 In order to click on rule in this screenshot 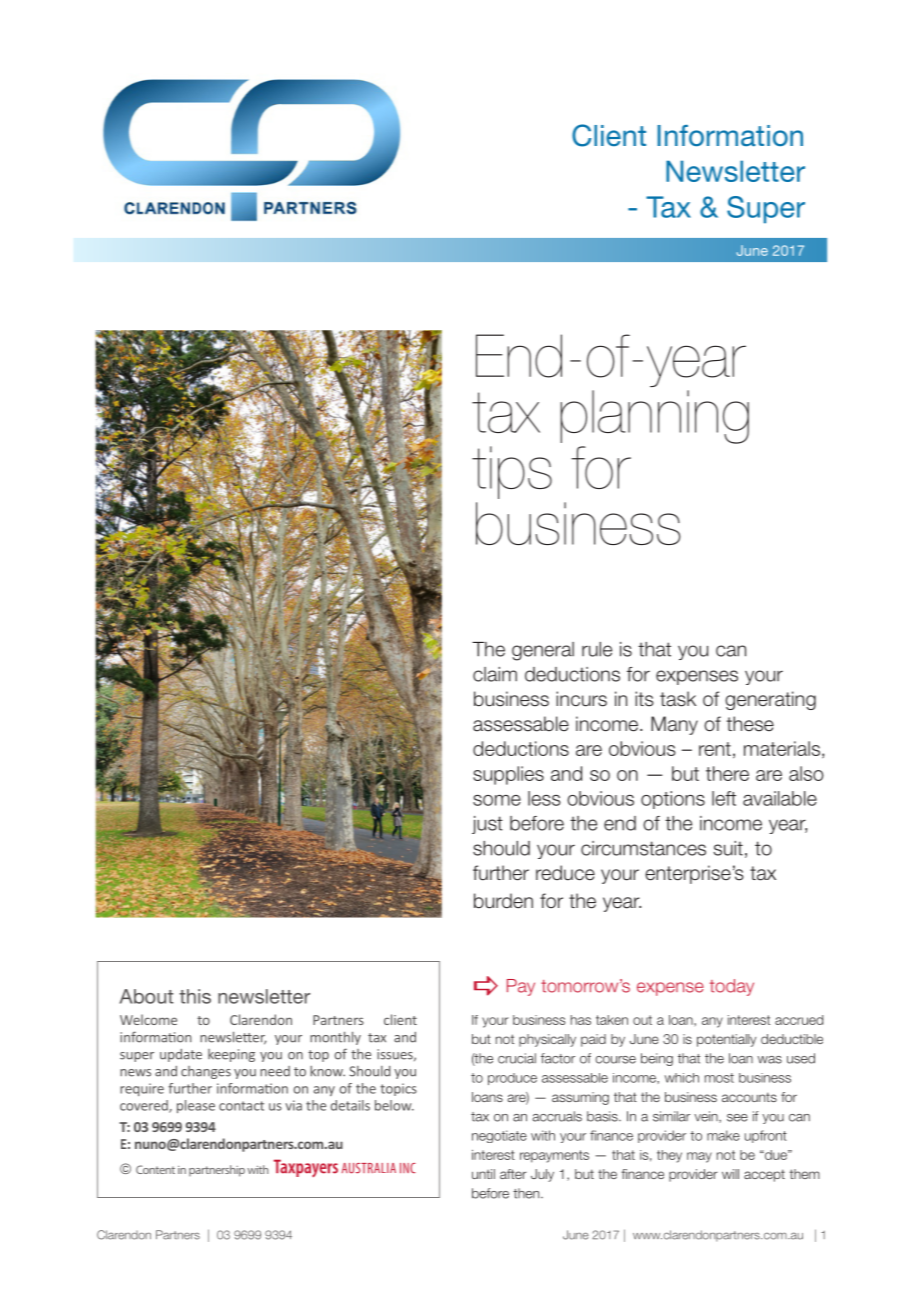, I will do `click(597, 649)`.
